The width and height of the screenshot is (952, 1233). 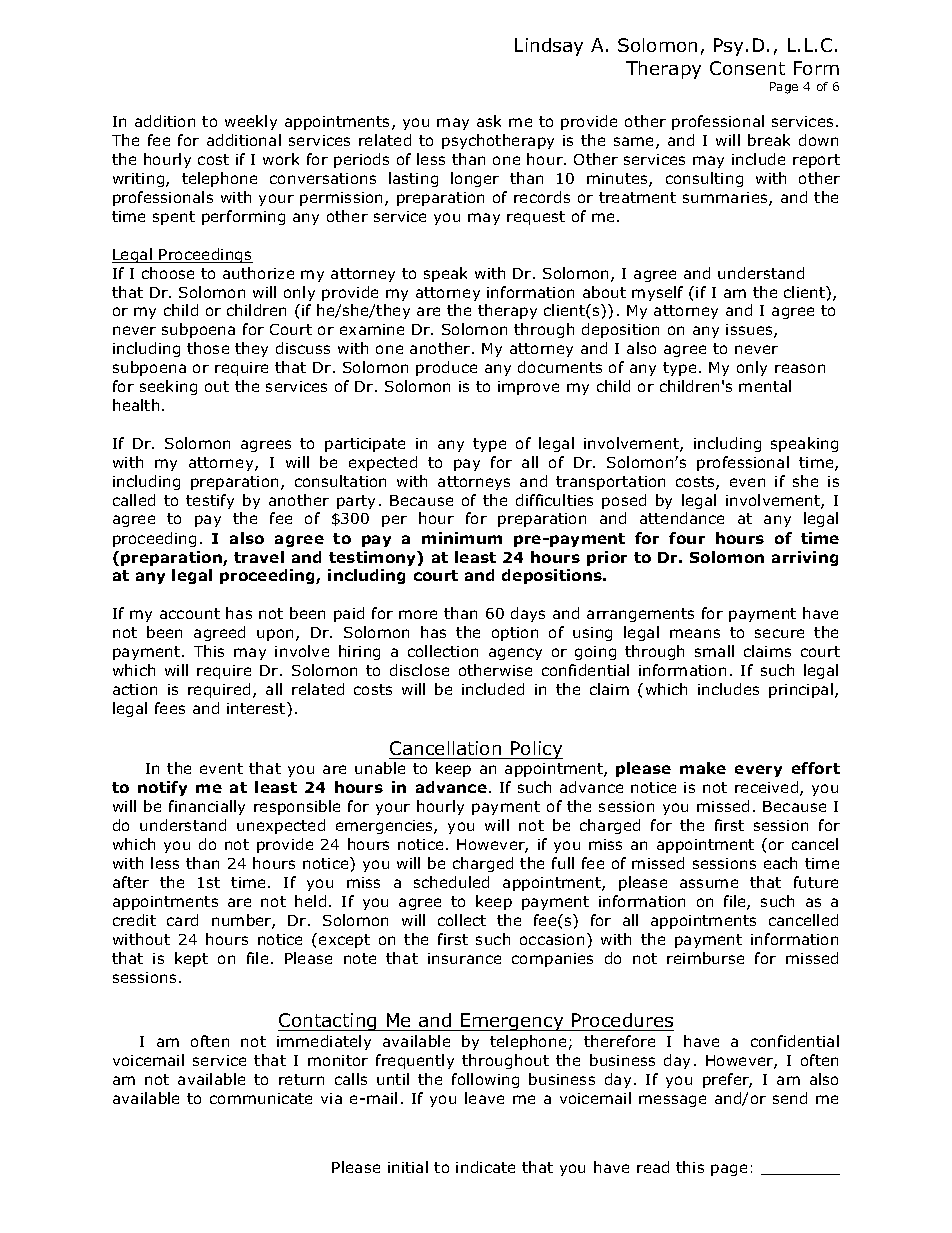 I want to click on scheduled, so click(x=451, y=882).
